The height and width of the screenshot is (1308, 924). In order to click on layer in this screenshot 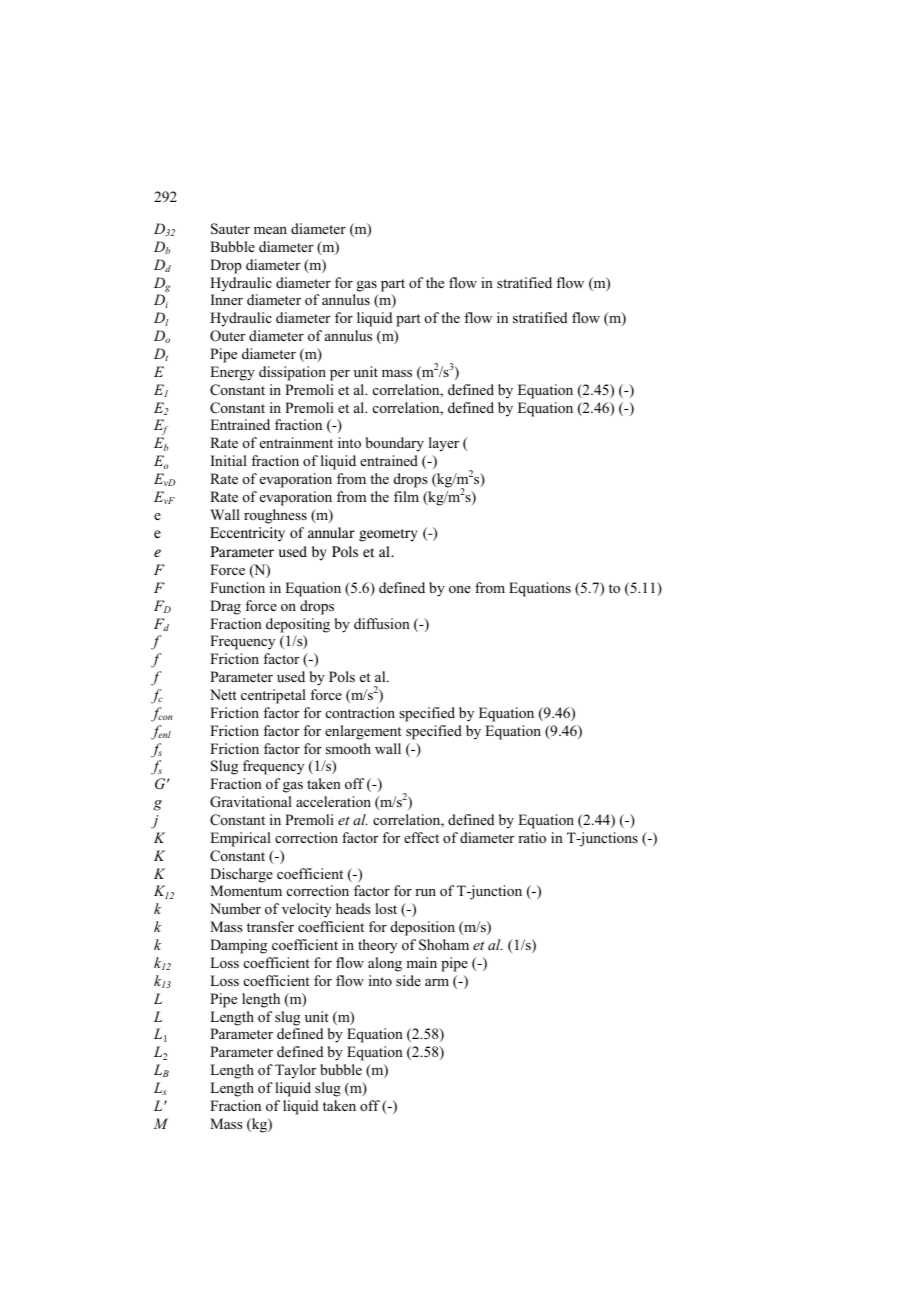, I will do `click(444, 444)`.
